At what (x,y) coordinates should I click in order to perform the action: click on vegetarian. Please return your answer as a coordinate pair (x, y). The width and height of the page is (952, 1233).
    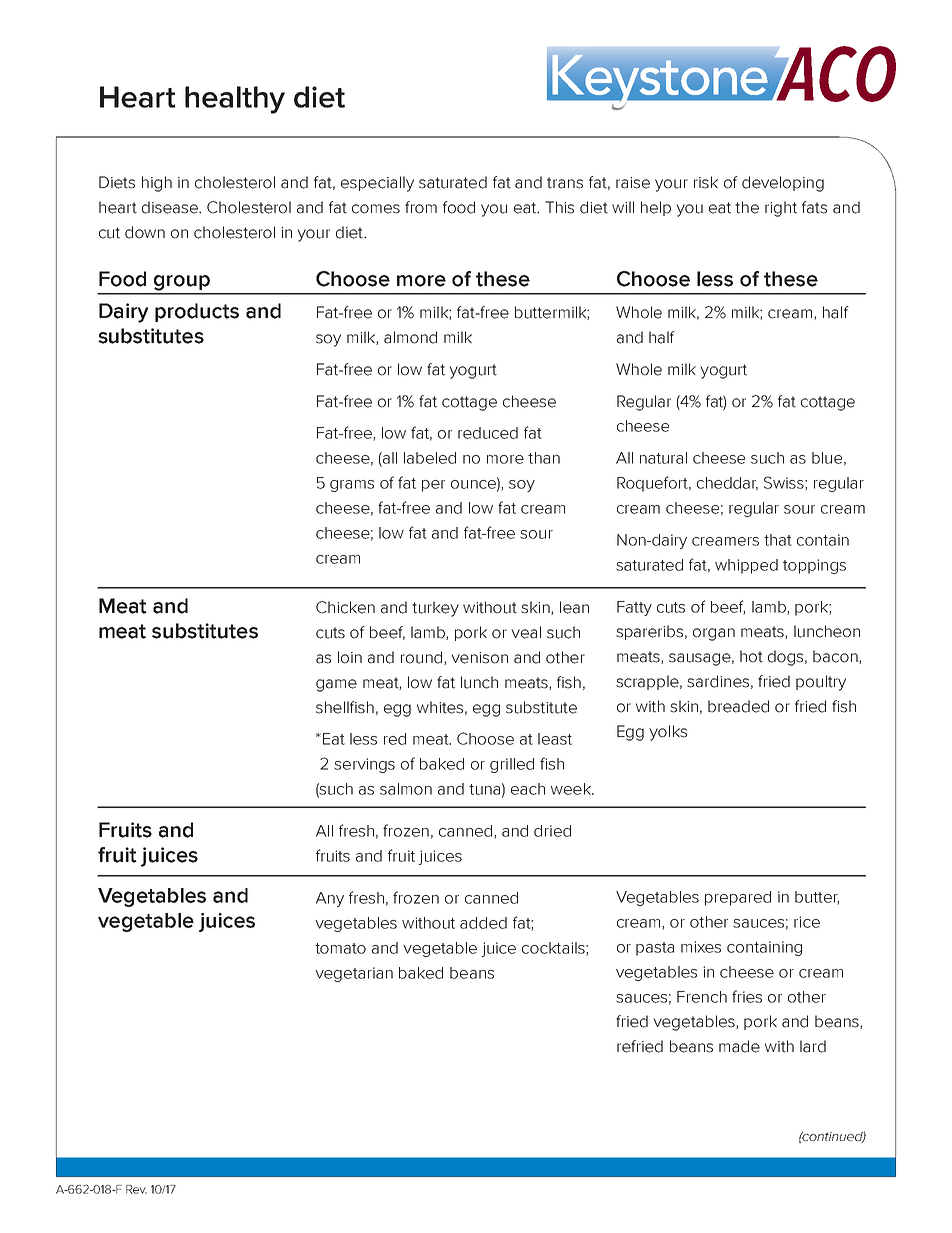
    Looking at the image, I should click on (354, 974).
